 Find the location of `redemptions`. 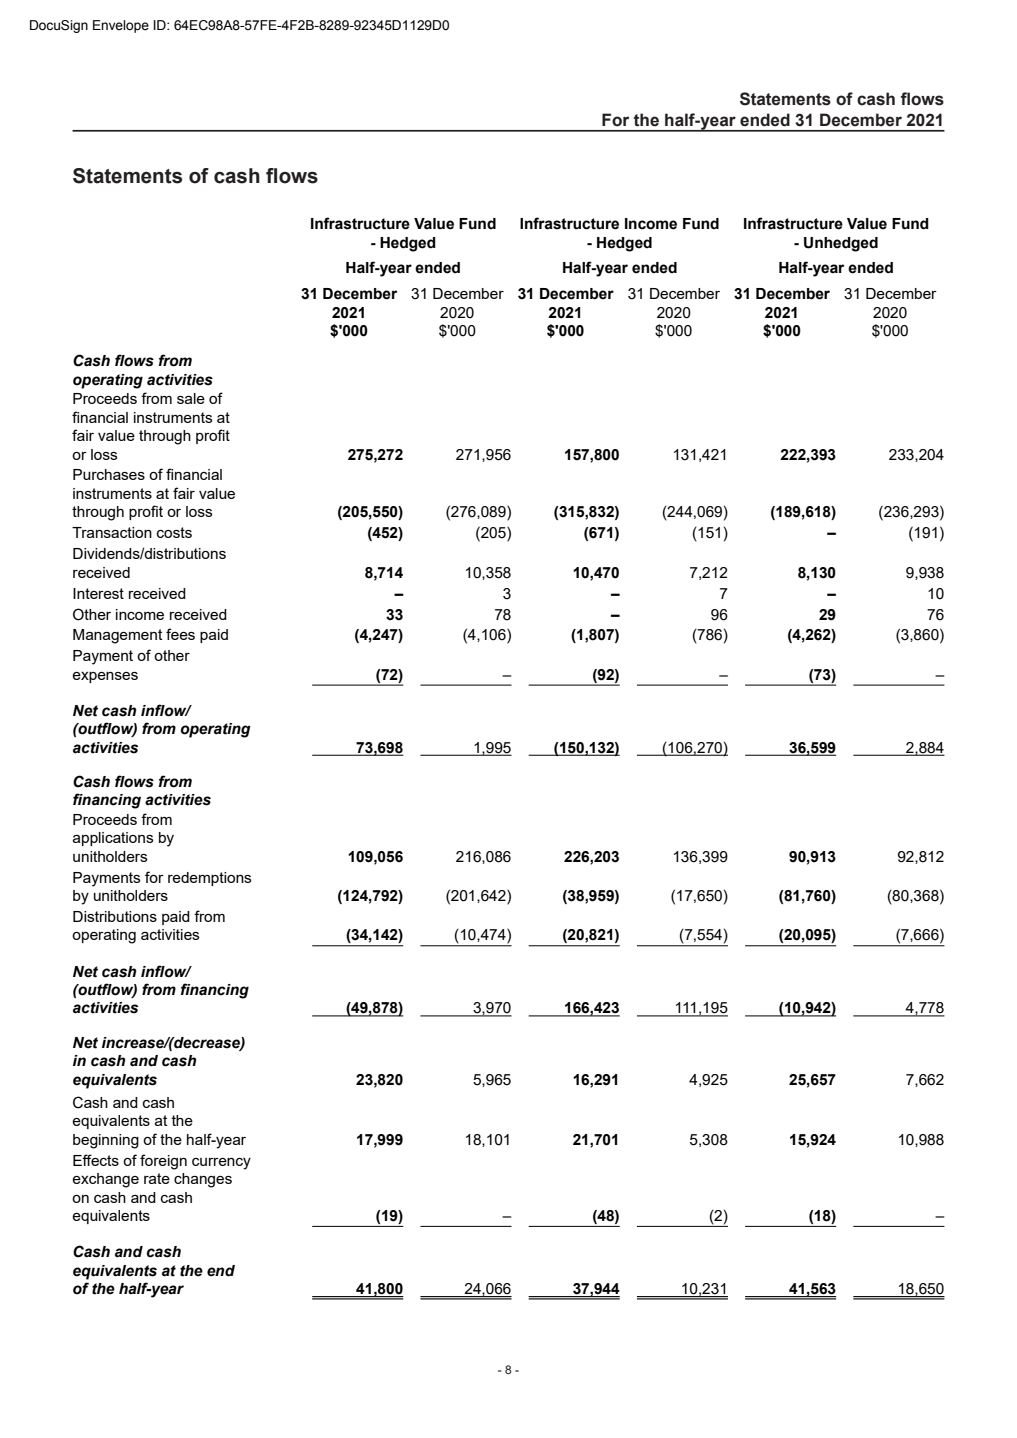

redemptions is located at coordinates (209, 879).
